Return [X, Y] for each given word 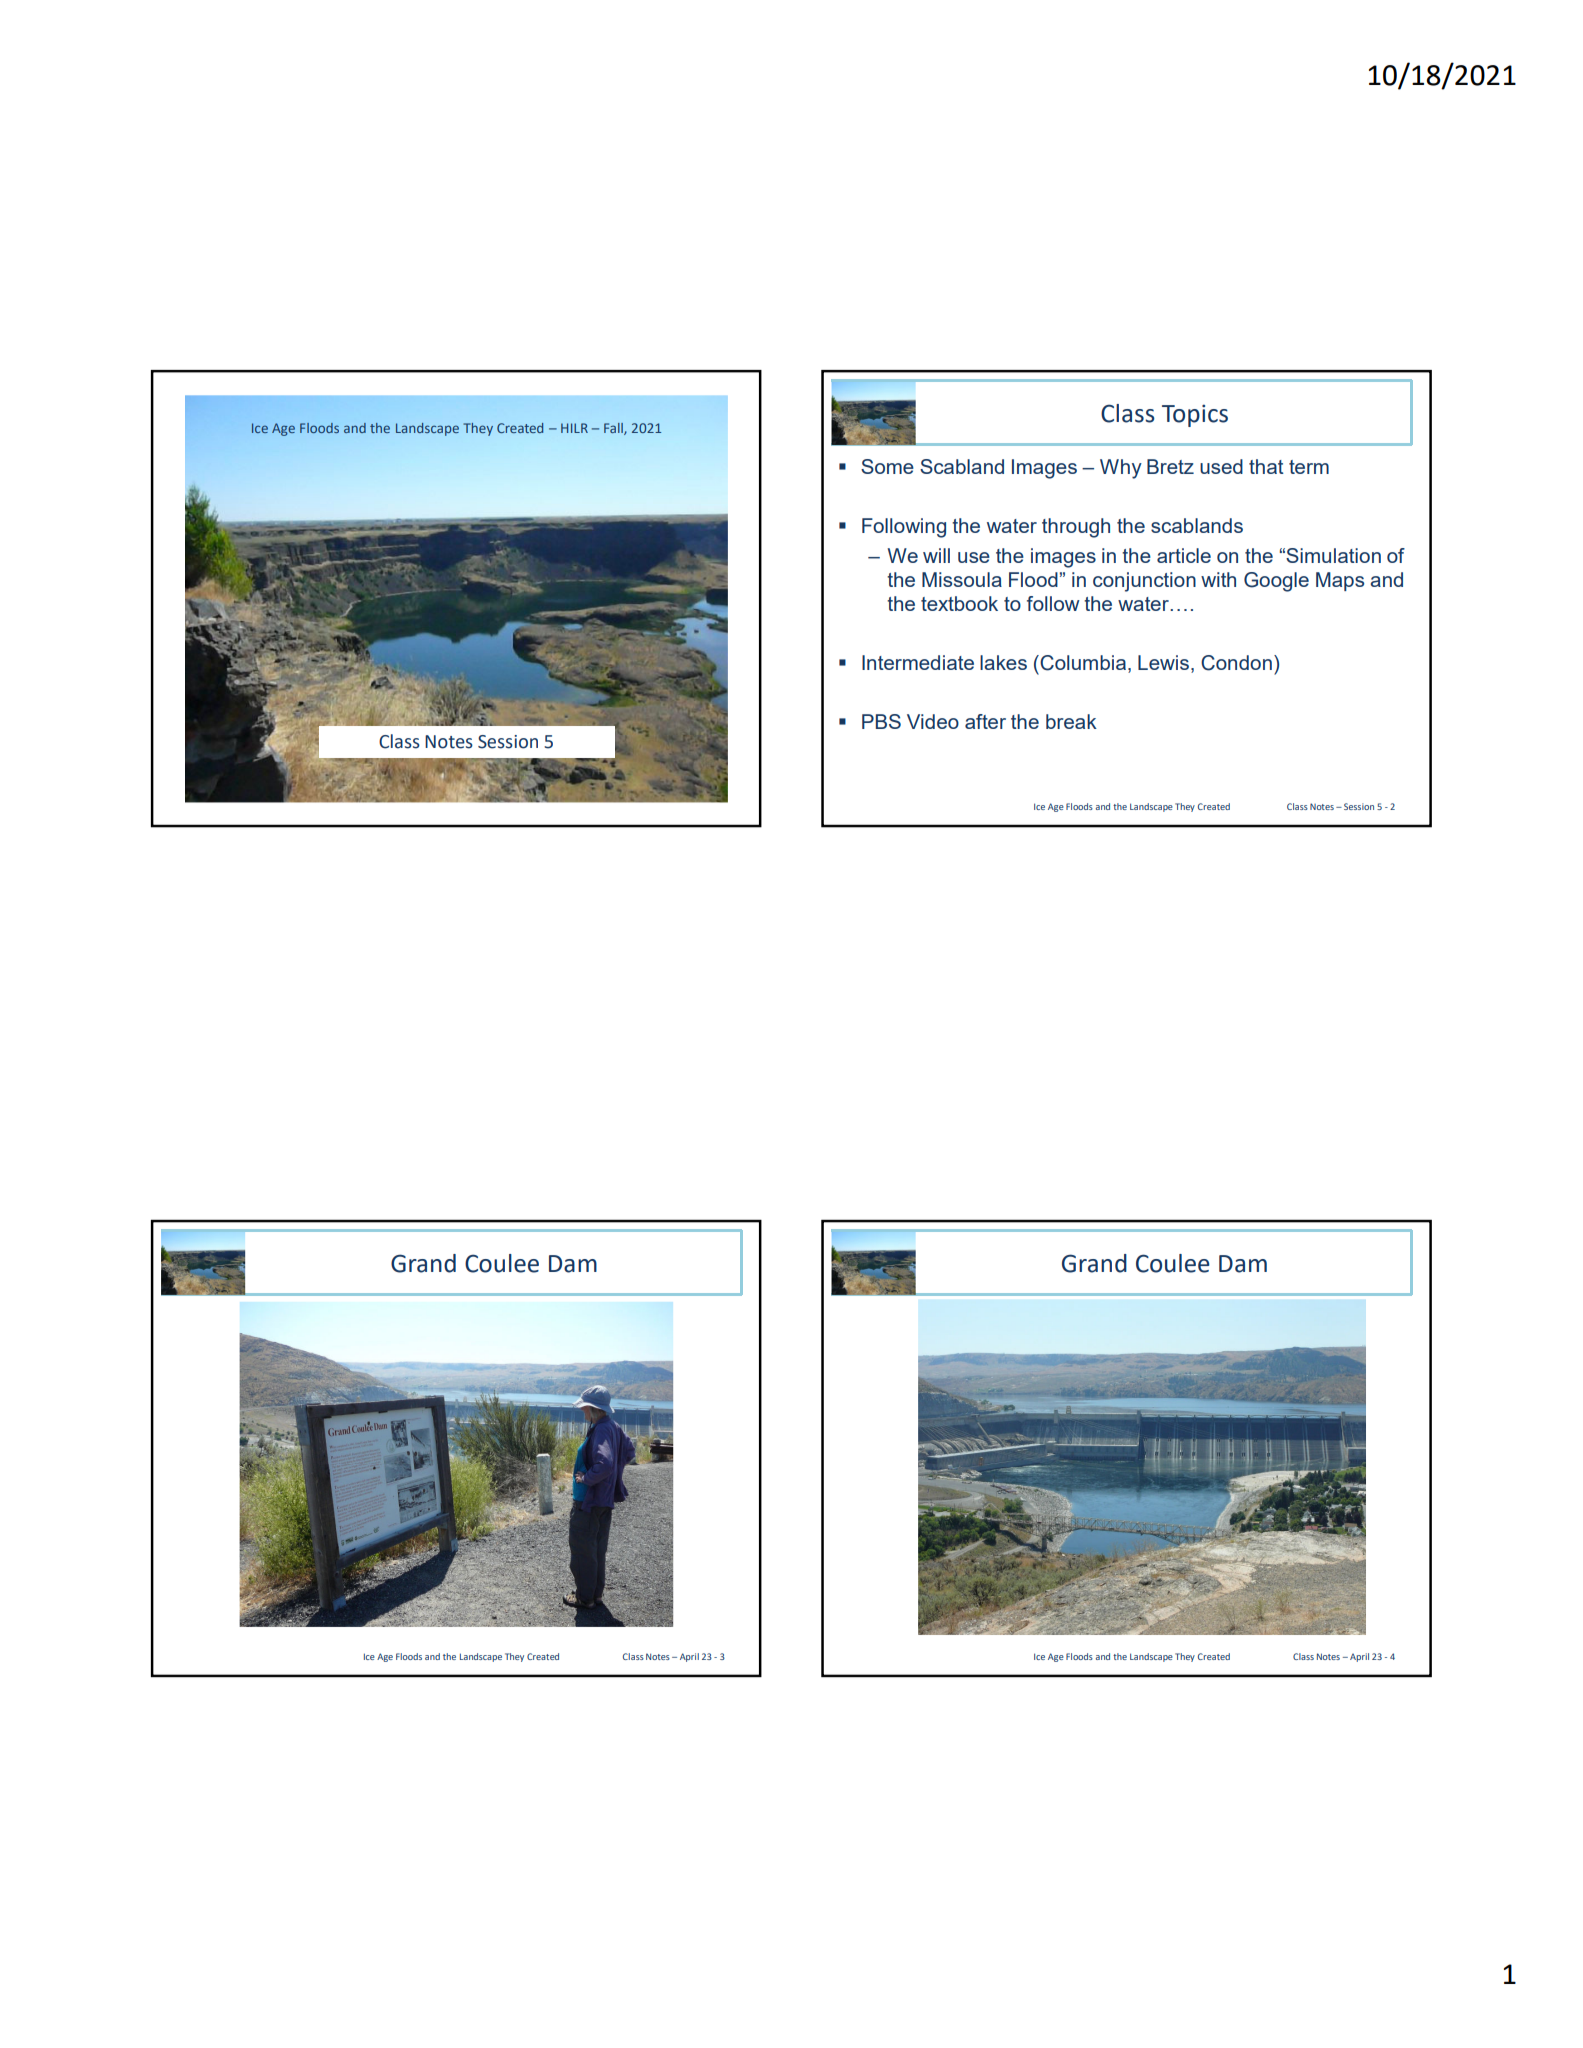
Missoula [962, 579]
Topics [1195, 415]
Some [887, 466]
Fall [614, 429]
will [936, 555]
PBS [881, 721]
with [1218, 579]
